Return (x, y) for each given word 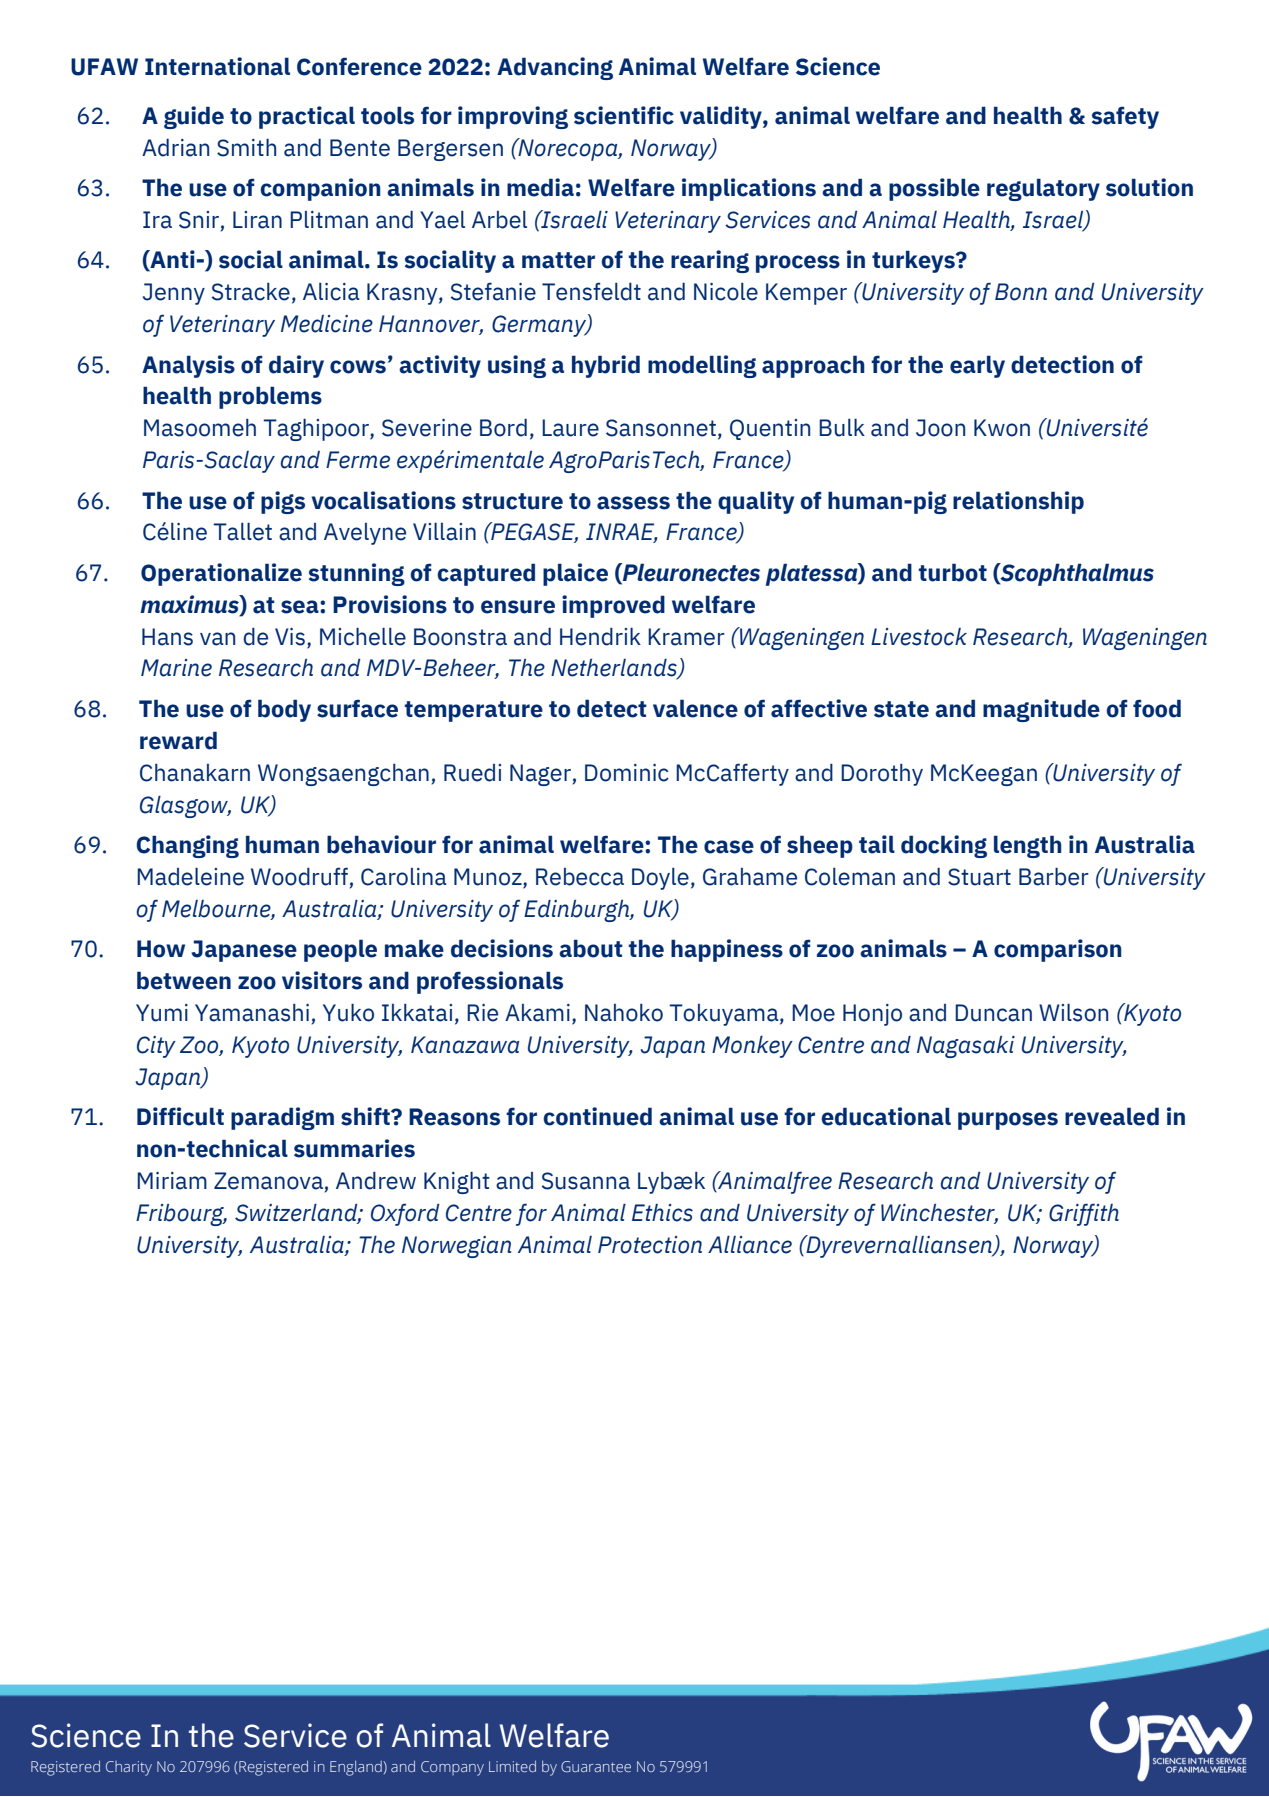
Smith (246, 147)
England (356, 1768)
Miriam (172, 1181)
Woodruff (299, 876)
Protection (650, 1245)
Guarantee (596, 1766)
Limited (512, 1766)
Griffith (1084, 1214)
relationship (1018, 502)
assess (633, 503)
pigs (283, 502)
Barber (1054, 876)
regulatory (1043, 189)
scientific (624, 115)
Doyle (660, 879)
